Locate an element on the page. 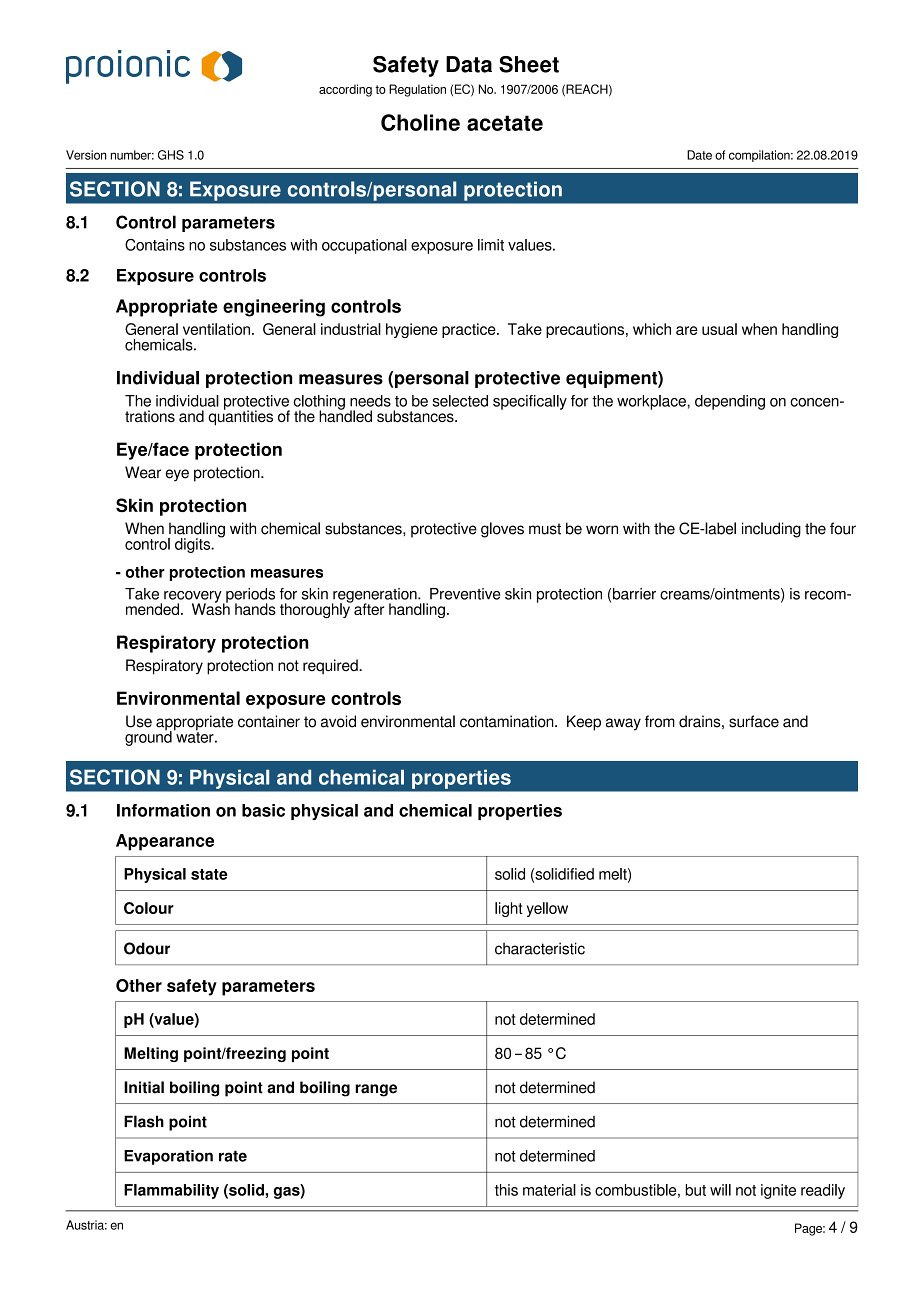 This image has width=924, height=1308. GHS is located at coordinates (171, 155).
